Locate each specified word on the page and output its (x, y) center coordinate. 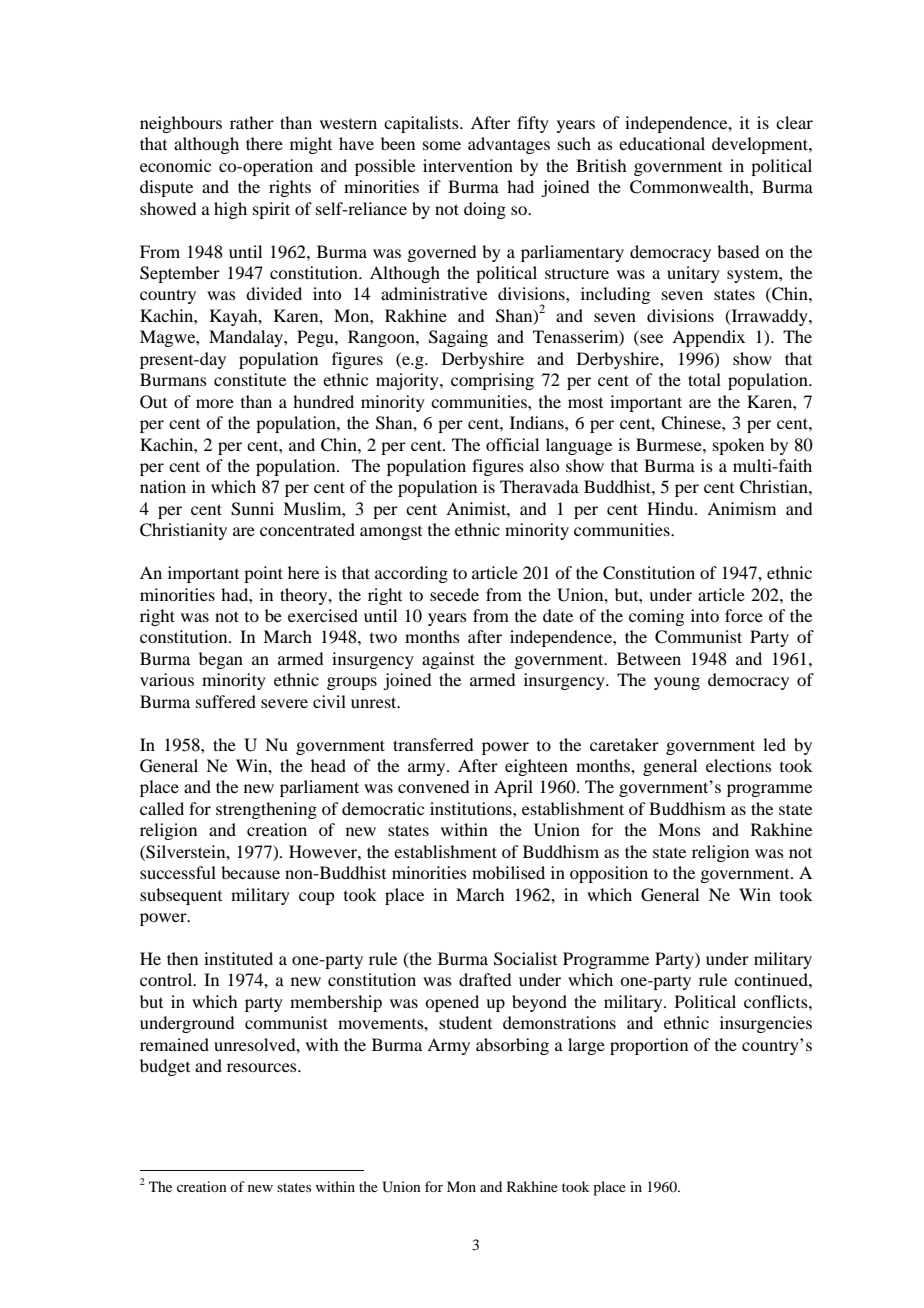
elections (739, 765)
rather (252, 122)
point (263, 574)
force (744, 615)
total (704, 379)
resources (263, 1067)
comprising (492, 381)
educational (662, 143)
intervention (468, 165)
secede (454, 594)
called (162, 808)
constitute (250, 379)
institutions (472, 808)
